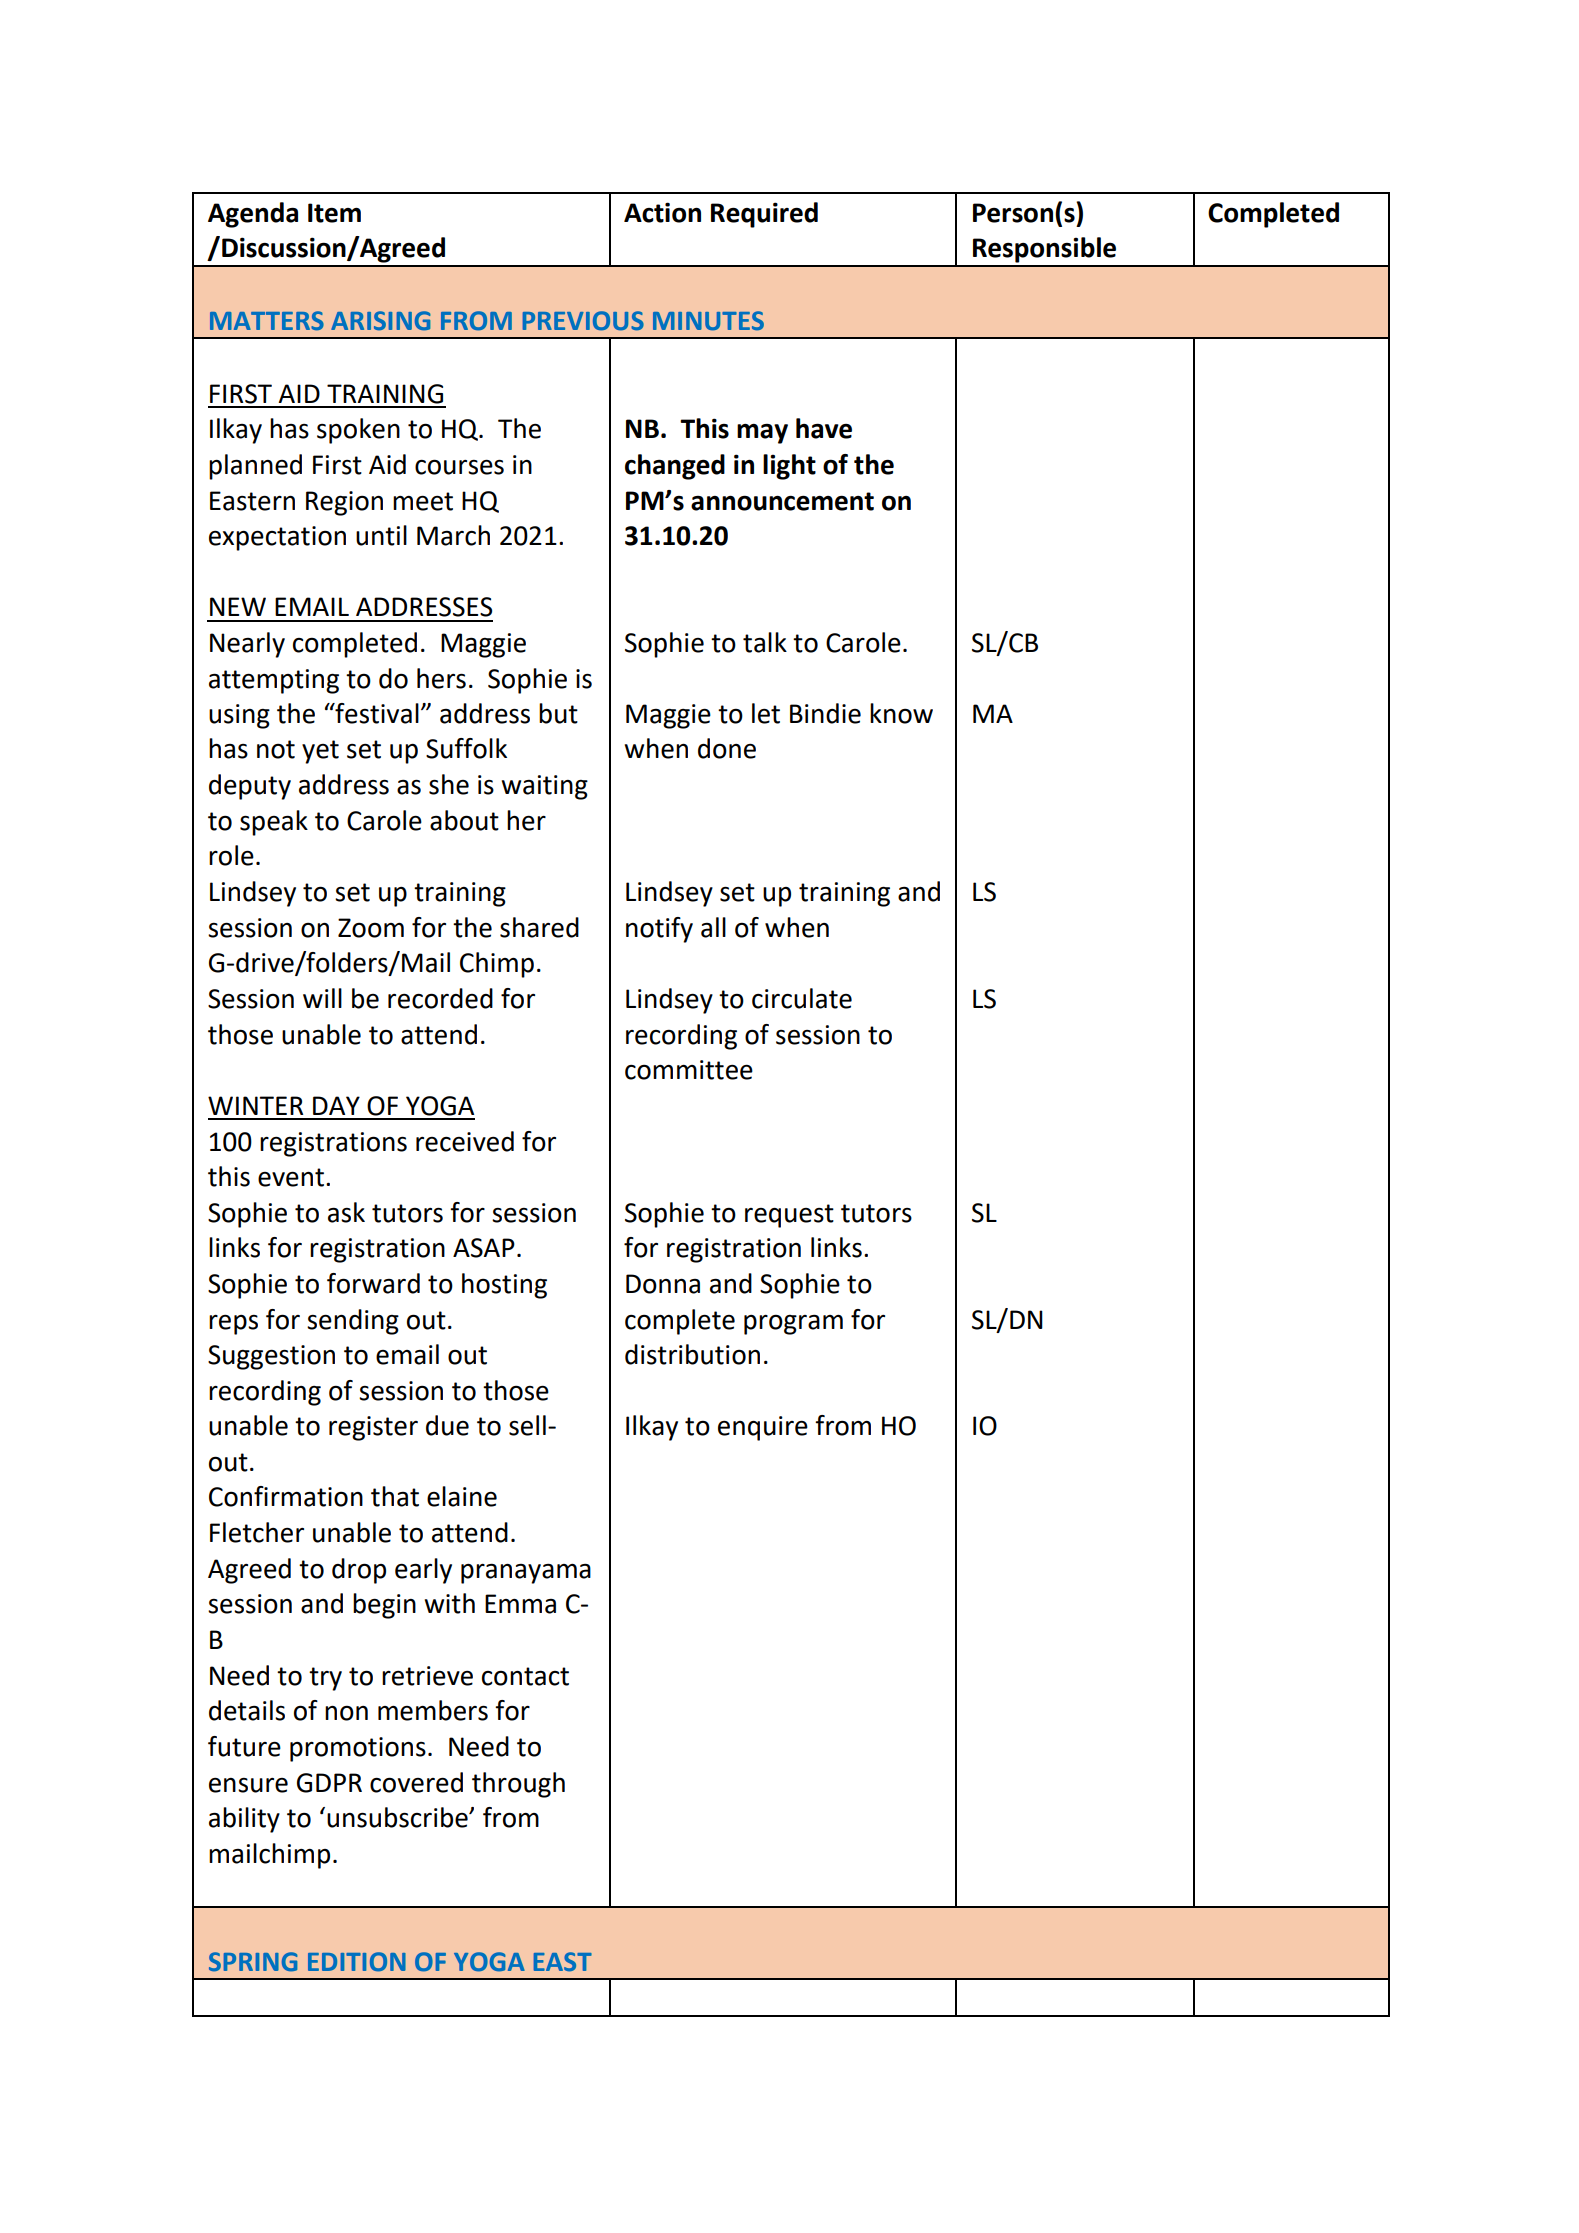 This page has width=1579, height=2233. I want to click on pranayama, so click(526, 1574).
